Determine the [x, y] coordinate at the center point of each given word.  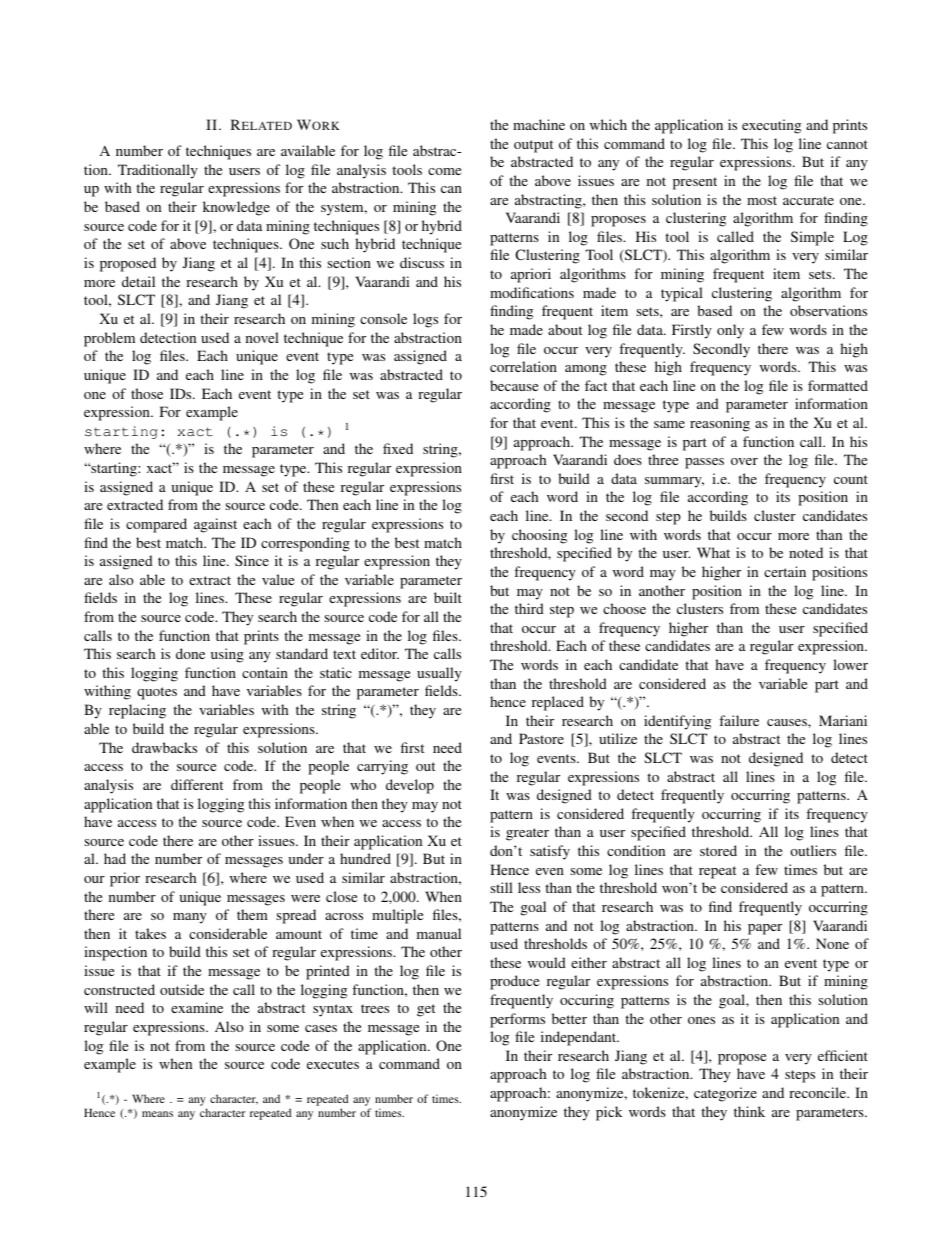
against [215, 525]
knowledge [236, 208]
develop [410, 786]
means [157, 1114]
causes [788, 722]
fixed [398, 448]
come [444, 171]
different [197, 784]
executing [771, 126]
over [744, 461]
